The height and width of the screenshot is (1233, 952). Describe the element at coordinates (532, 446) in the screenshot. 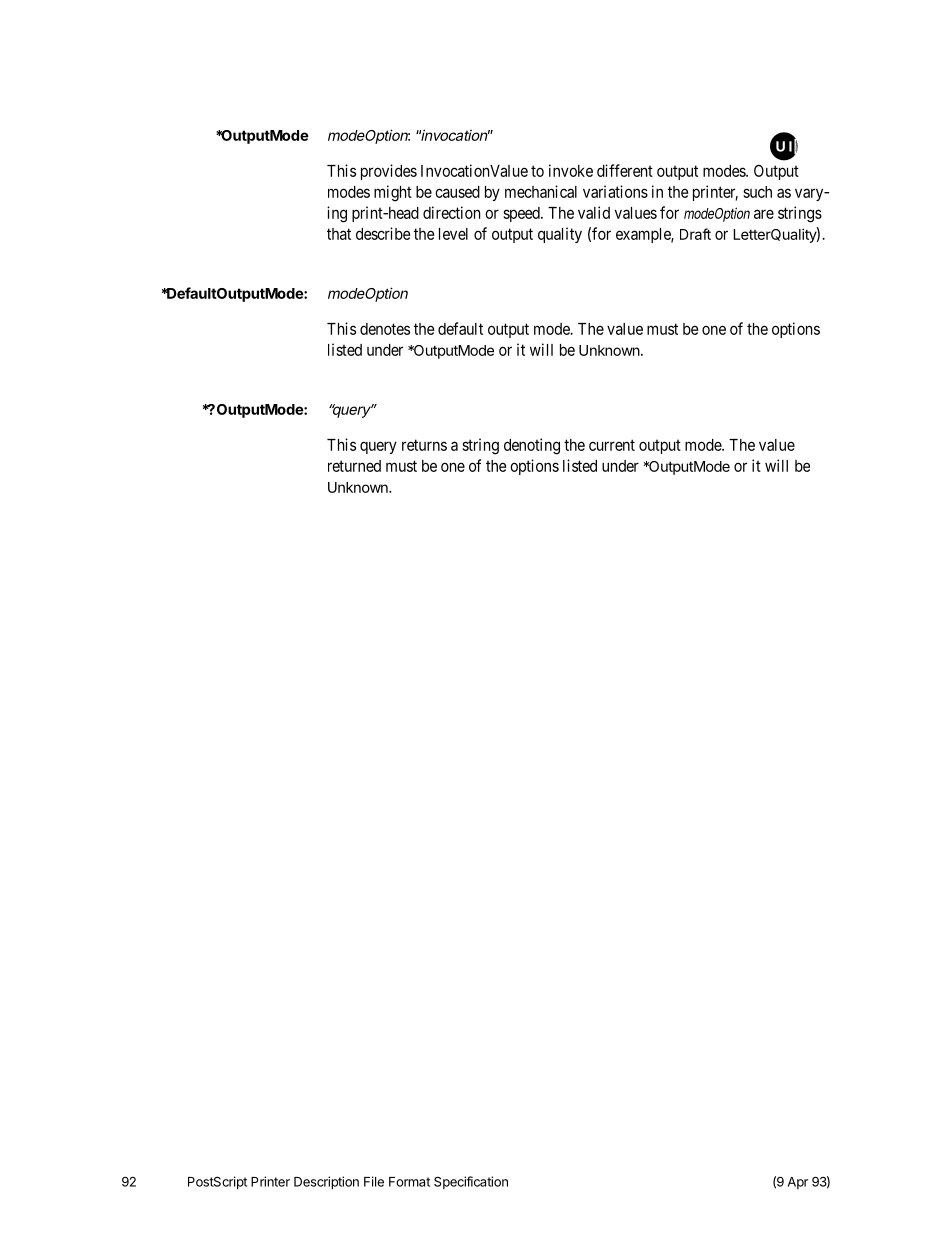

I see `denoting` at that location.
